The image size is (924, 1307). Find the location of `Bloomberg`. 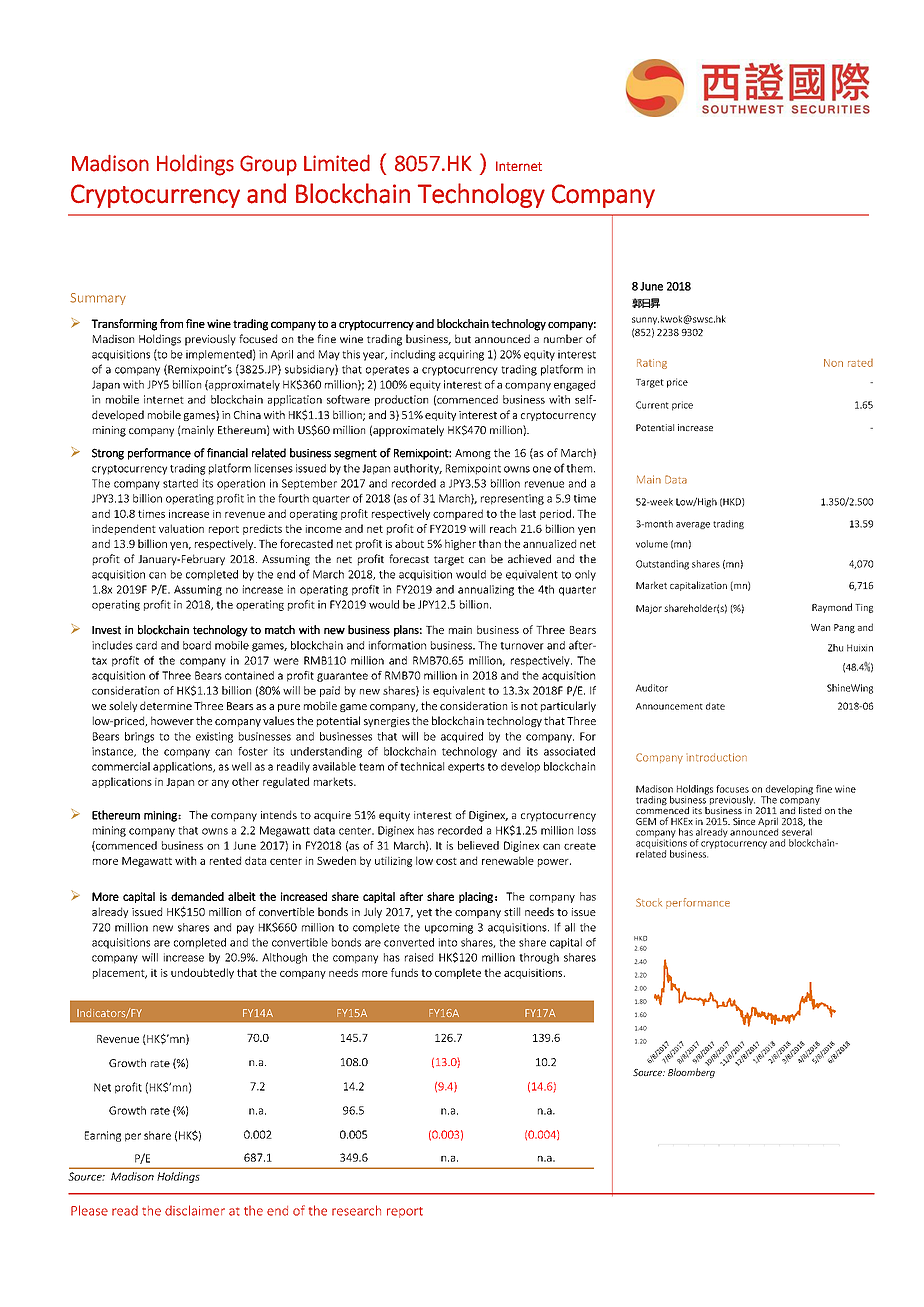

Bloomberg is located at coordinates (691, 1073).
